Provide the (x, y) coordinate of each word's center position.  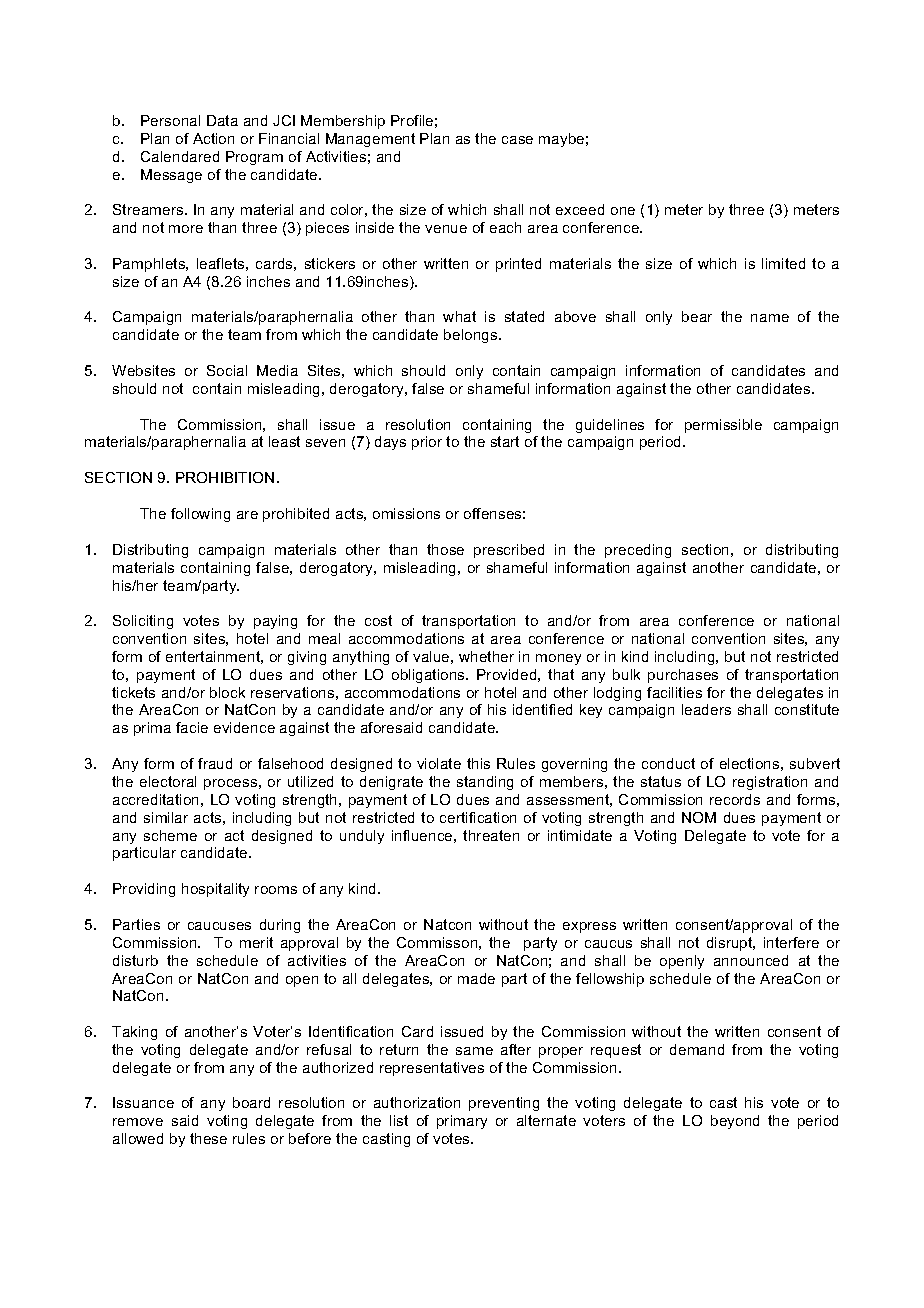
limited (783, 263)
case (517, 140)
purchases (683, 676)
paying (275, 622)
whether (486, 656)
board (251, 1102)
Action (213, 138)
